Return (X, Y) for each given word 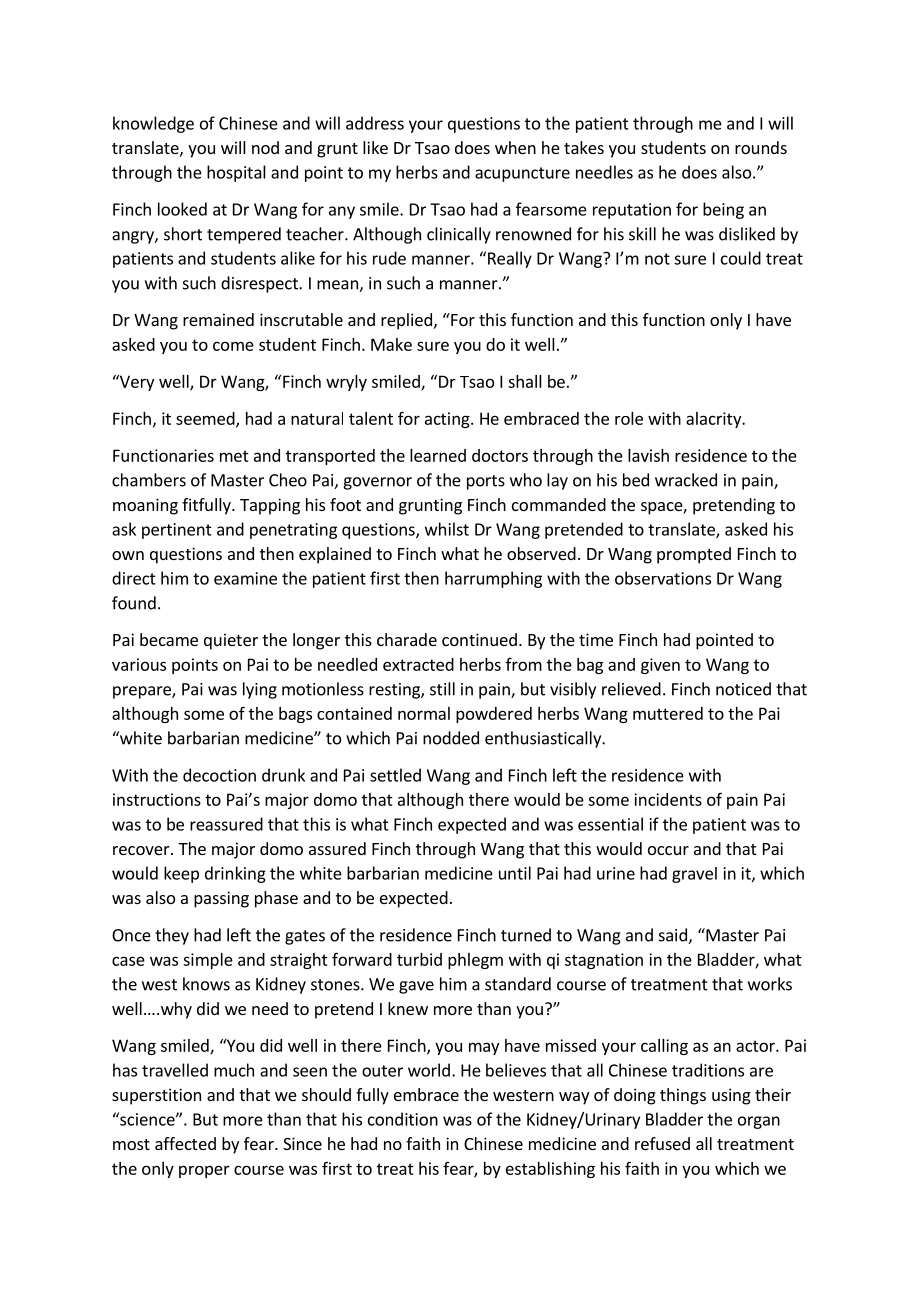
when (515, 147)
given (660, 666)
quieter (231, 641)
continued (479, 639)
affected (185, 1143)
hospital (236, 173)
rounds (761, 147)
